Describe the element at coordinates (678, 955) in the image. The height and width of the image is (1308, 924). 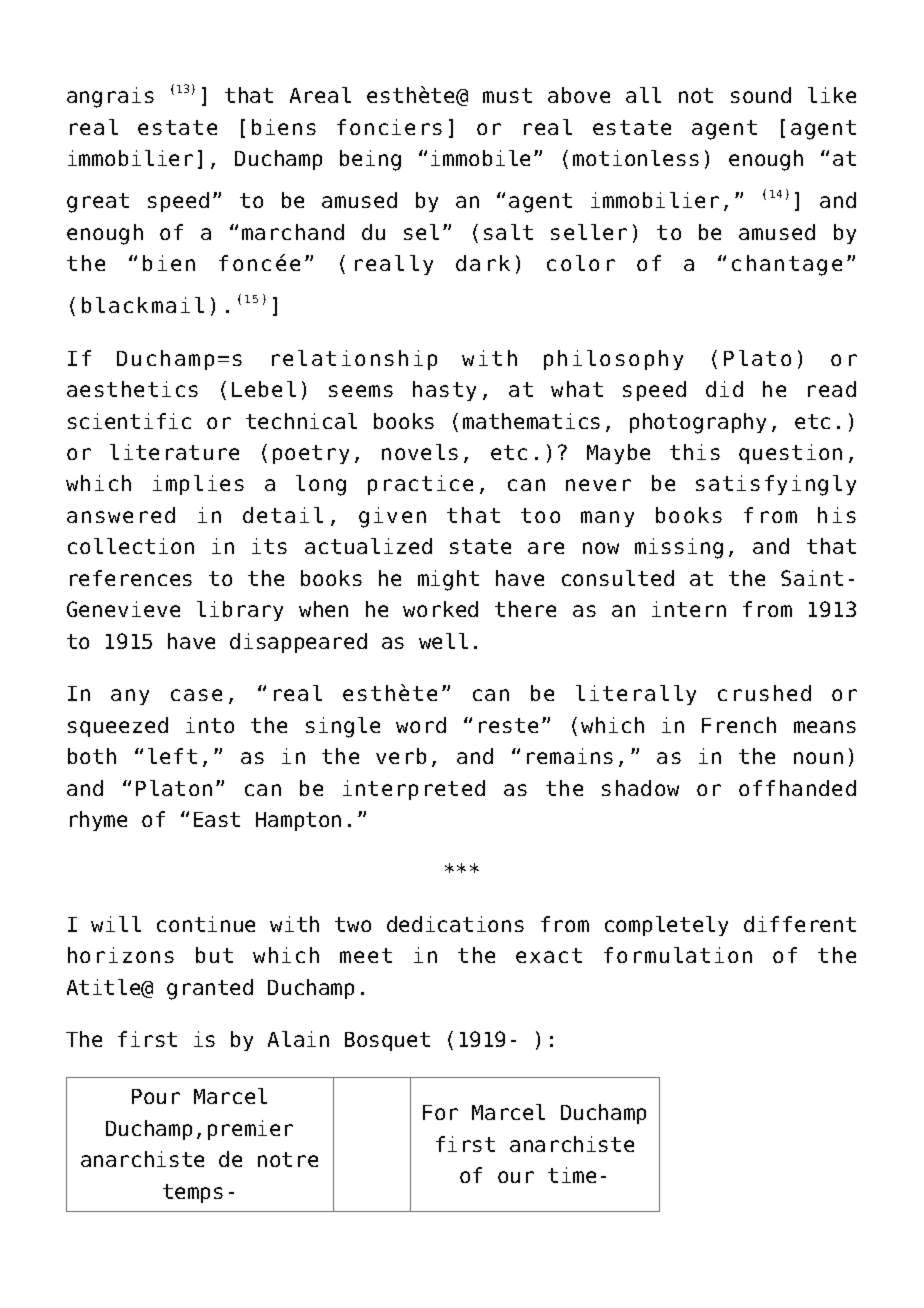
I see `formulation` at that location.
